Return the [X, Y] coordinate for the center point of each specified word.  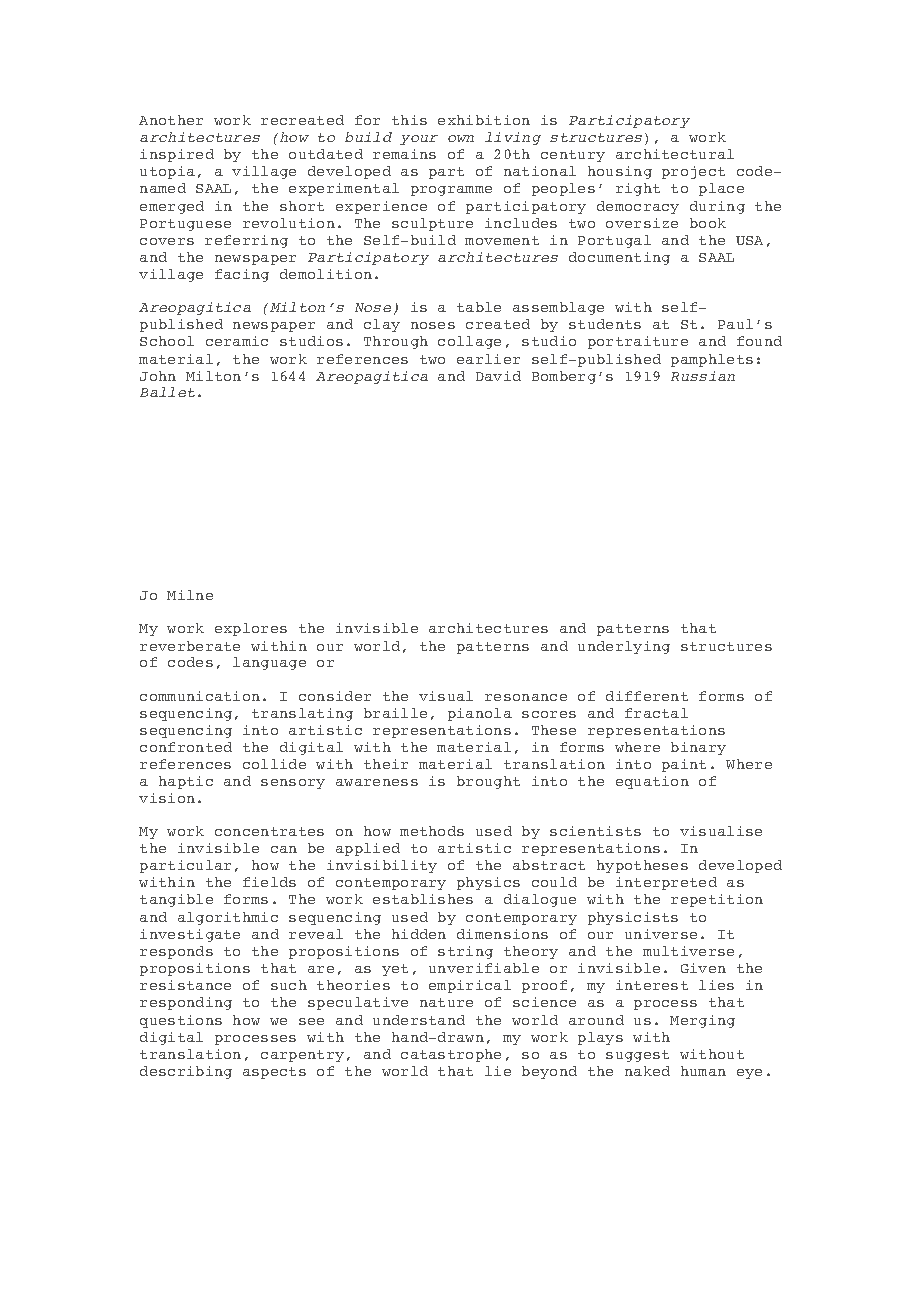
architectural [675, 154]
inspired [177, 155]
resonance [526, 697]
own [461, 138]
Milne [190, 595]
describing [186, 1072]
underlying [624, 647]
